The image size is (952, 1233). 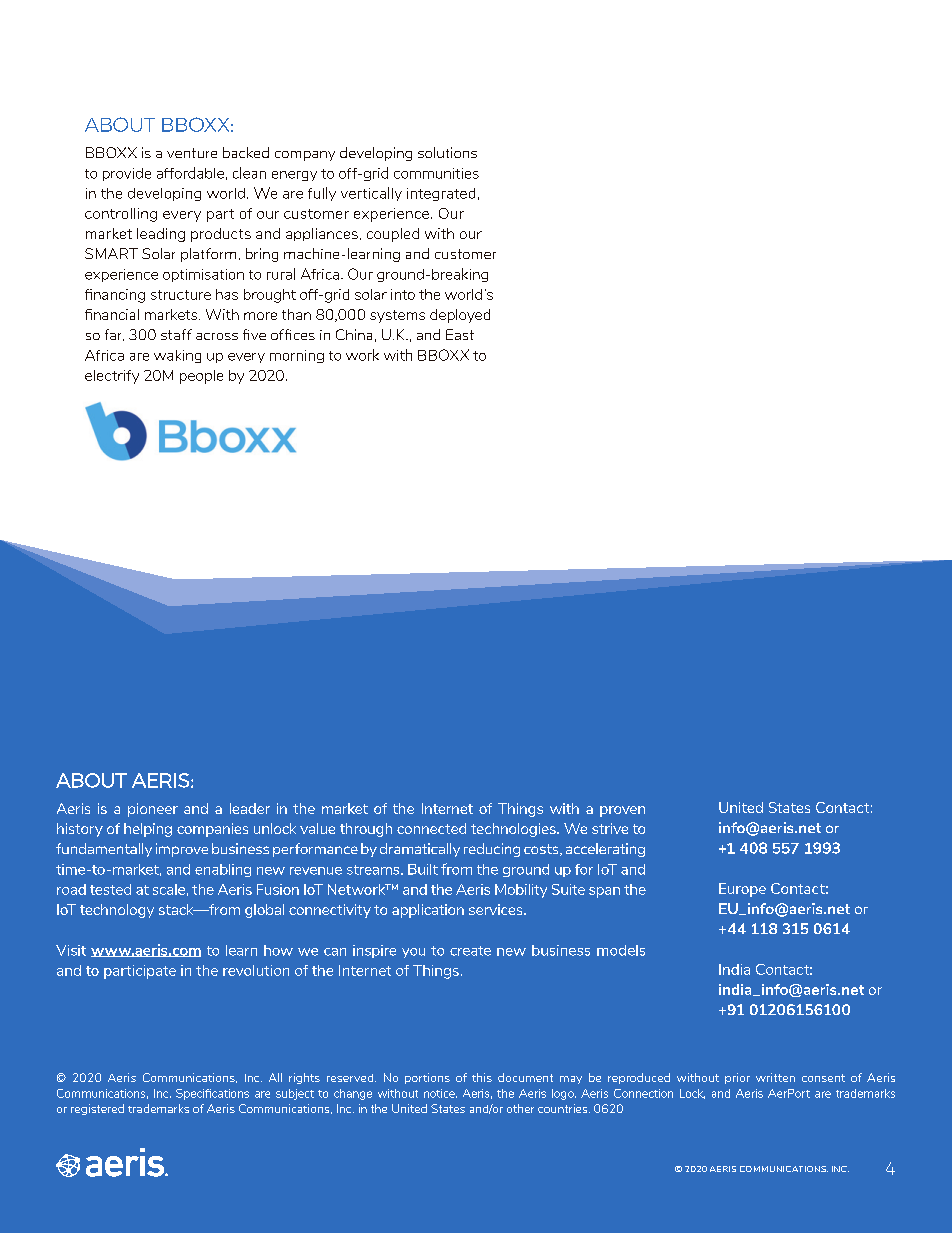 I want to click on communities, so click(x=436, y=173).
